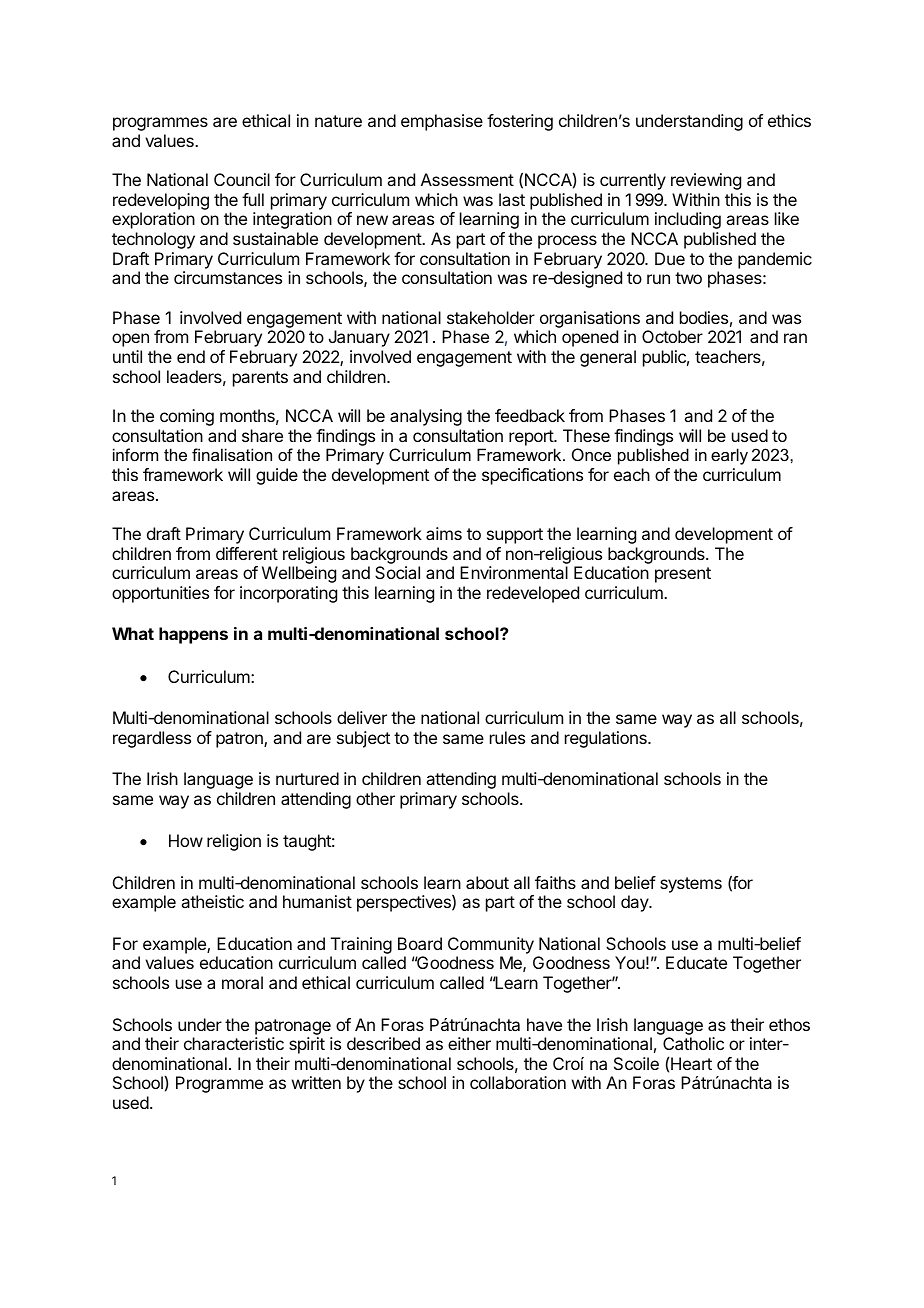 This image has width=924, height=1308. Describe the element at coordinates (693, 1043) in the image. I see `Catholic` at that location.
